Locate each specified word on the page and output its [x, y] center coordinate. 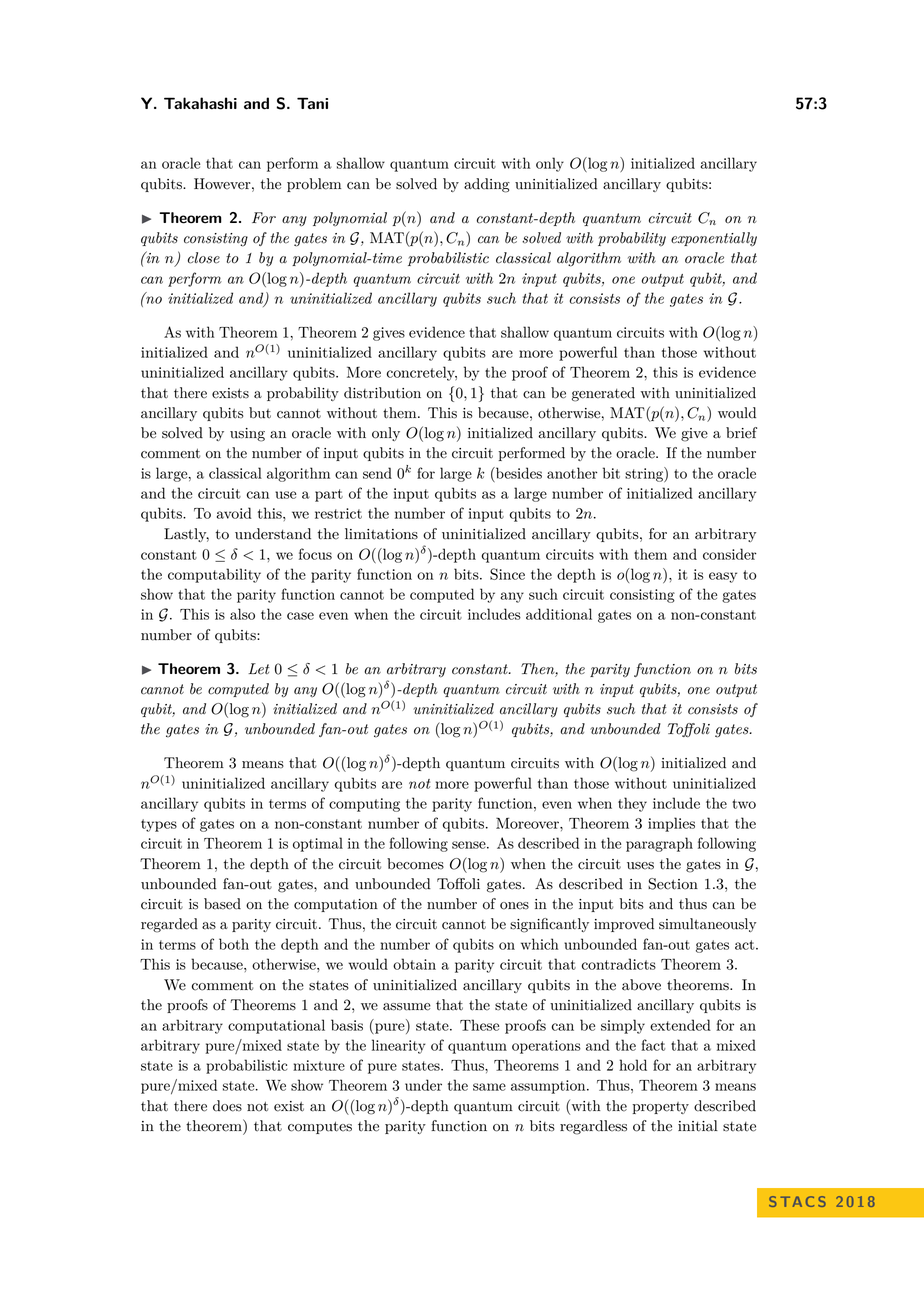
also [242, 614]
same [489, 1087]
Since [507, 574]
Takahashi [200, 103]
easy [723, 577]
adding [487, 185]
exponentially [714, 239]
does [227, 1106]
